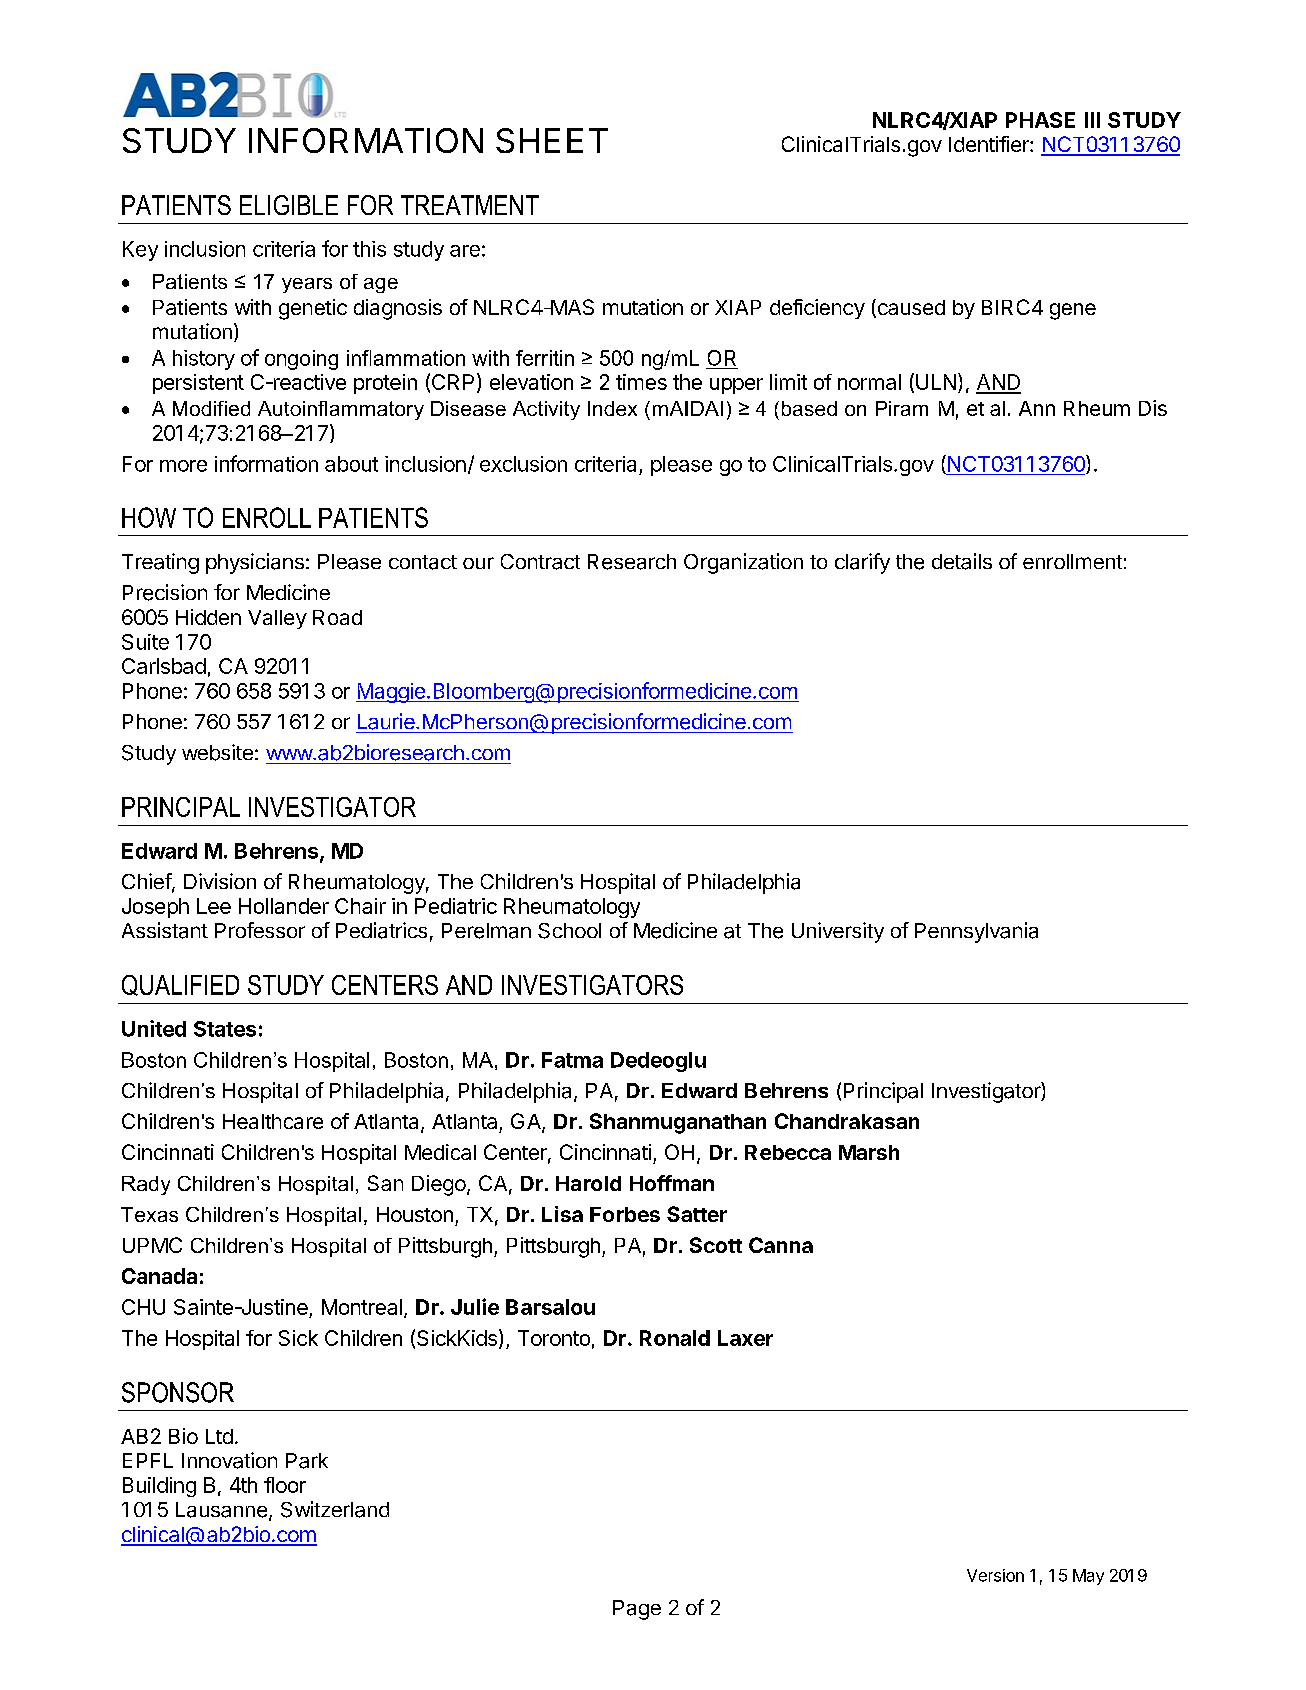  Describe the element at coordinates (552, 140) in the document. I see `SHEET` at that location.
